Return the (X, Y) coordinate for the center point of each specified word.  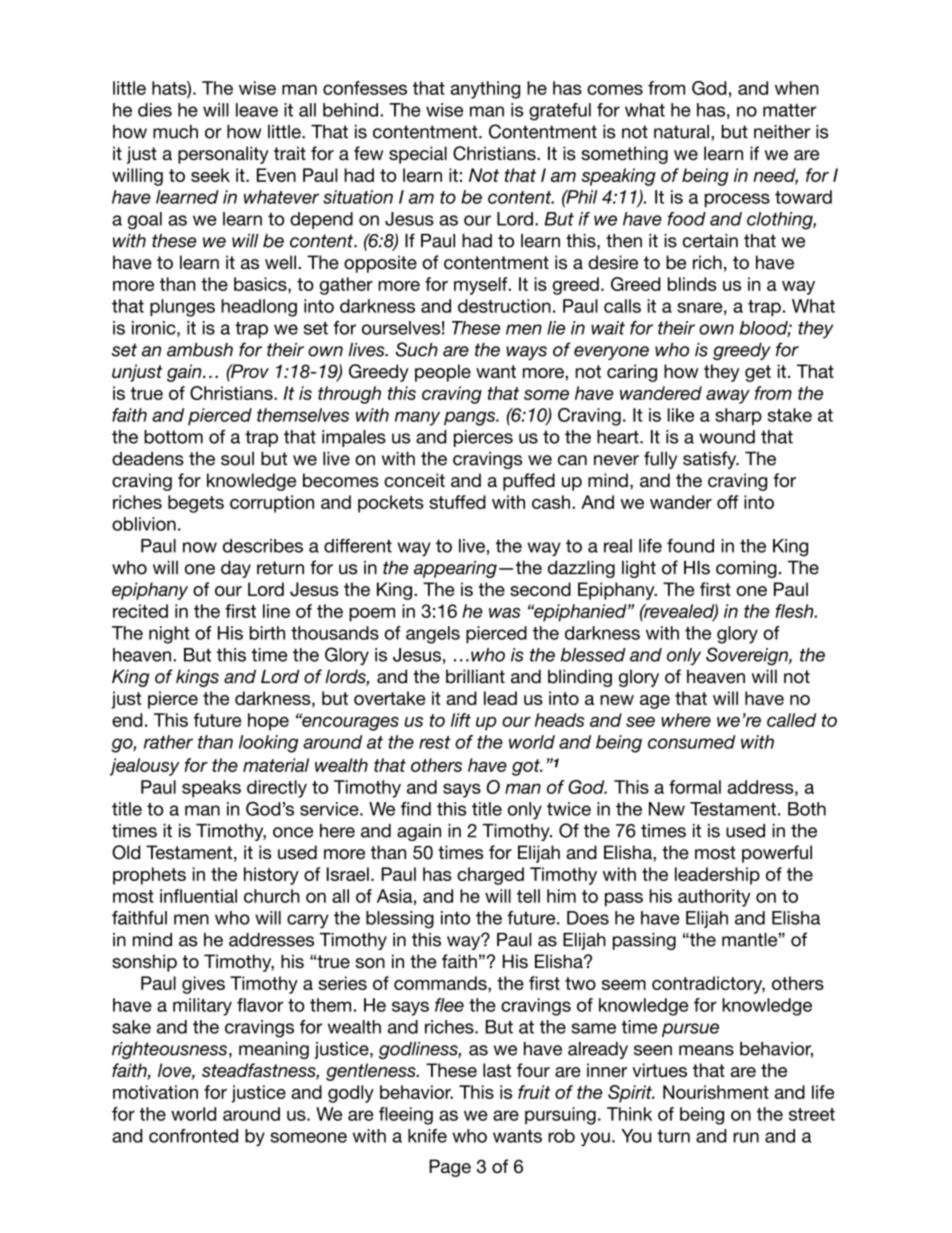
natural (681, 132)
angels (433, 635)
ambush (200, 350)
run (746, 1137)
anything (485, 90)
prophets (149, 876)
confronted (193, 1136)
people (443, 373)
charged (490, 876)
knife (427, 1136)
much (175, 132)
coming (746, 569)
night (169, 635)
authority (714, 898)
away (728, 397)
